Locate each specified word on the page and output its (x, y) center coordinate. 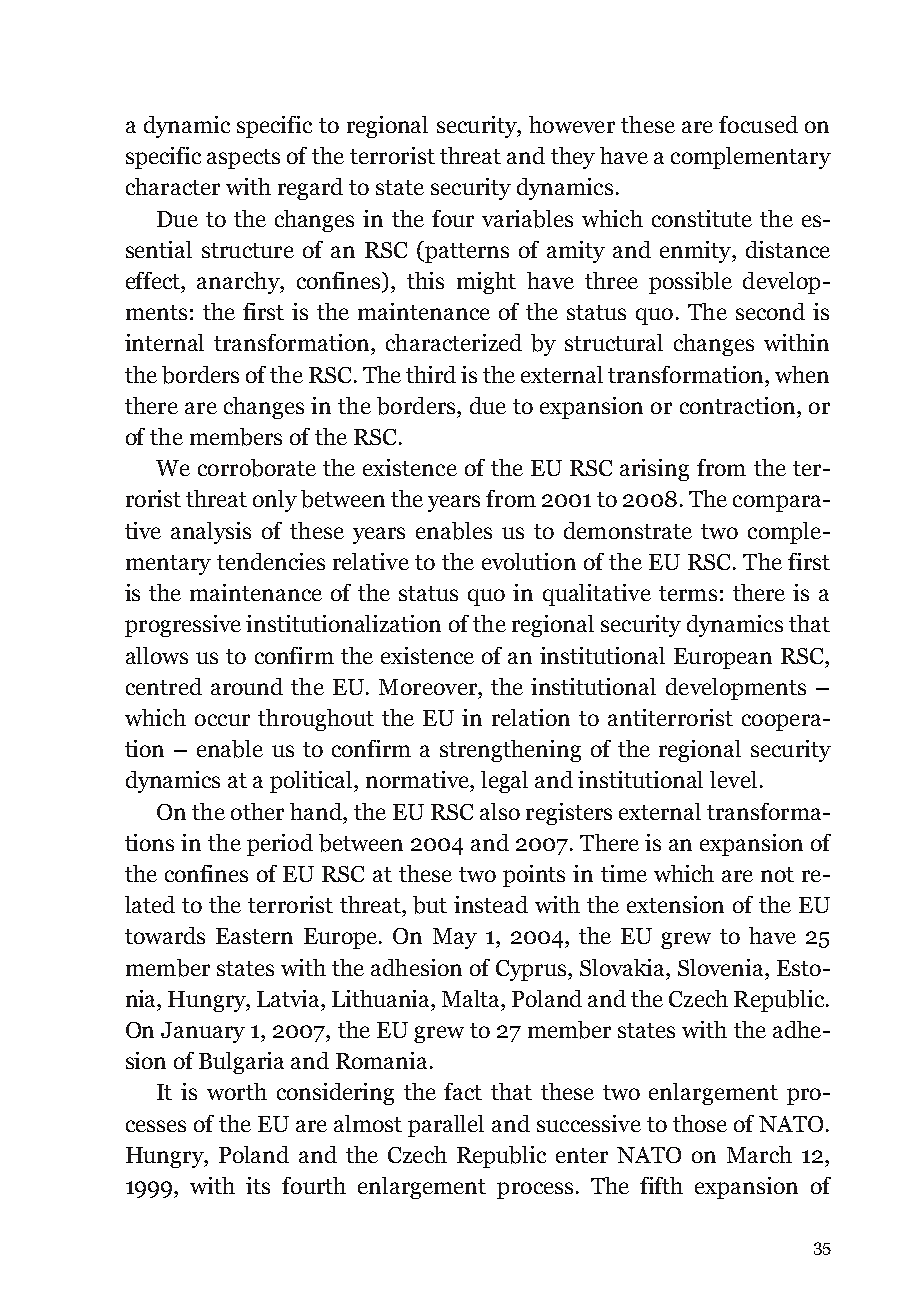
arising (654, 470)
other (257, 811)
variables (527, 219)
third (431, 374)
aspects (243, 159)
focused (758, 124)
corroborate (257, 468)
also (500, 811)
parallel (446, 1126)
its (258, 1185)
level (733, 779)
